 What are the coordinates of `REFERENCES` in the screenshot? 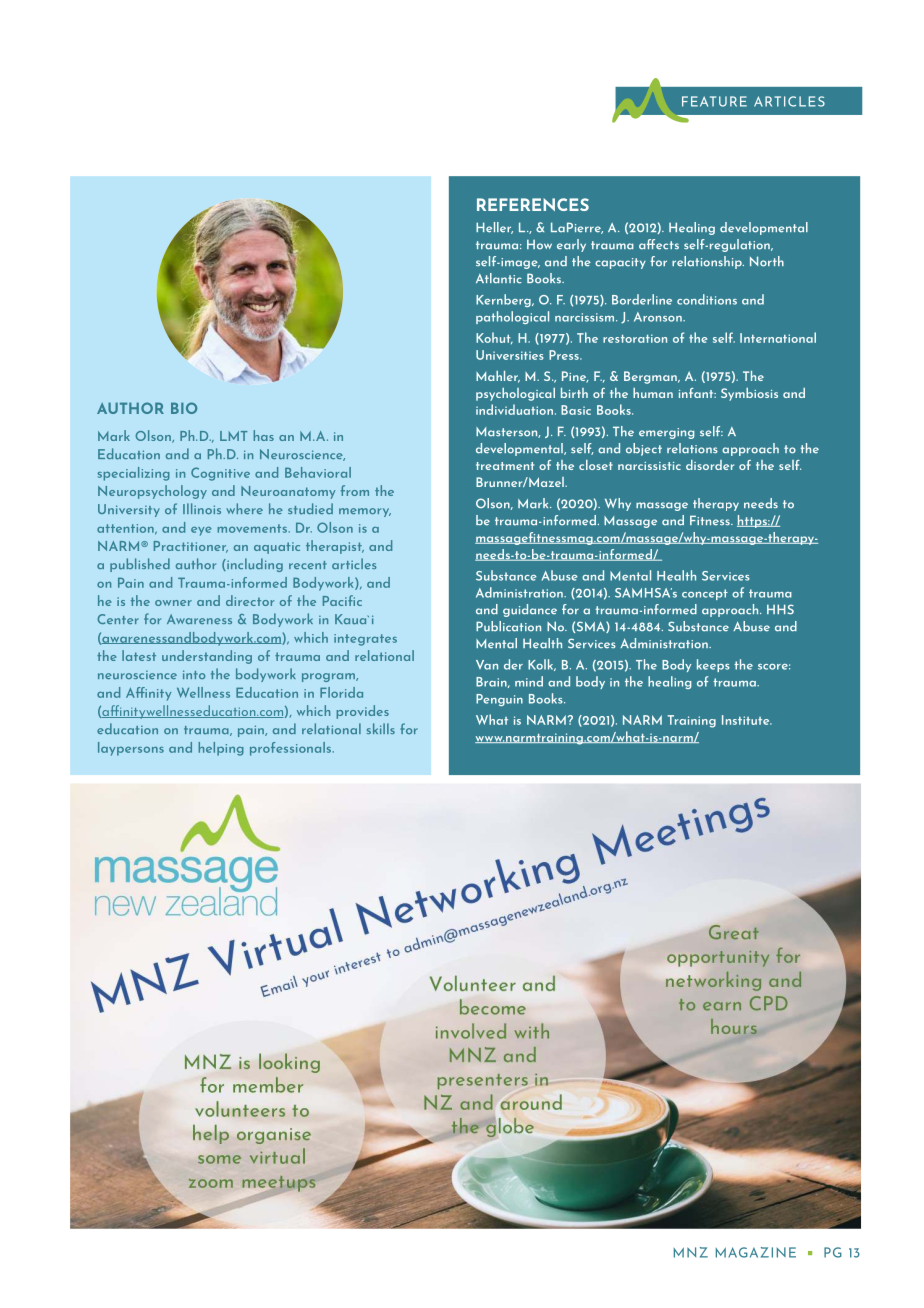 It's located at (533, 204).
